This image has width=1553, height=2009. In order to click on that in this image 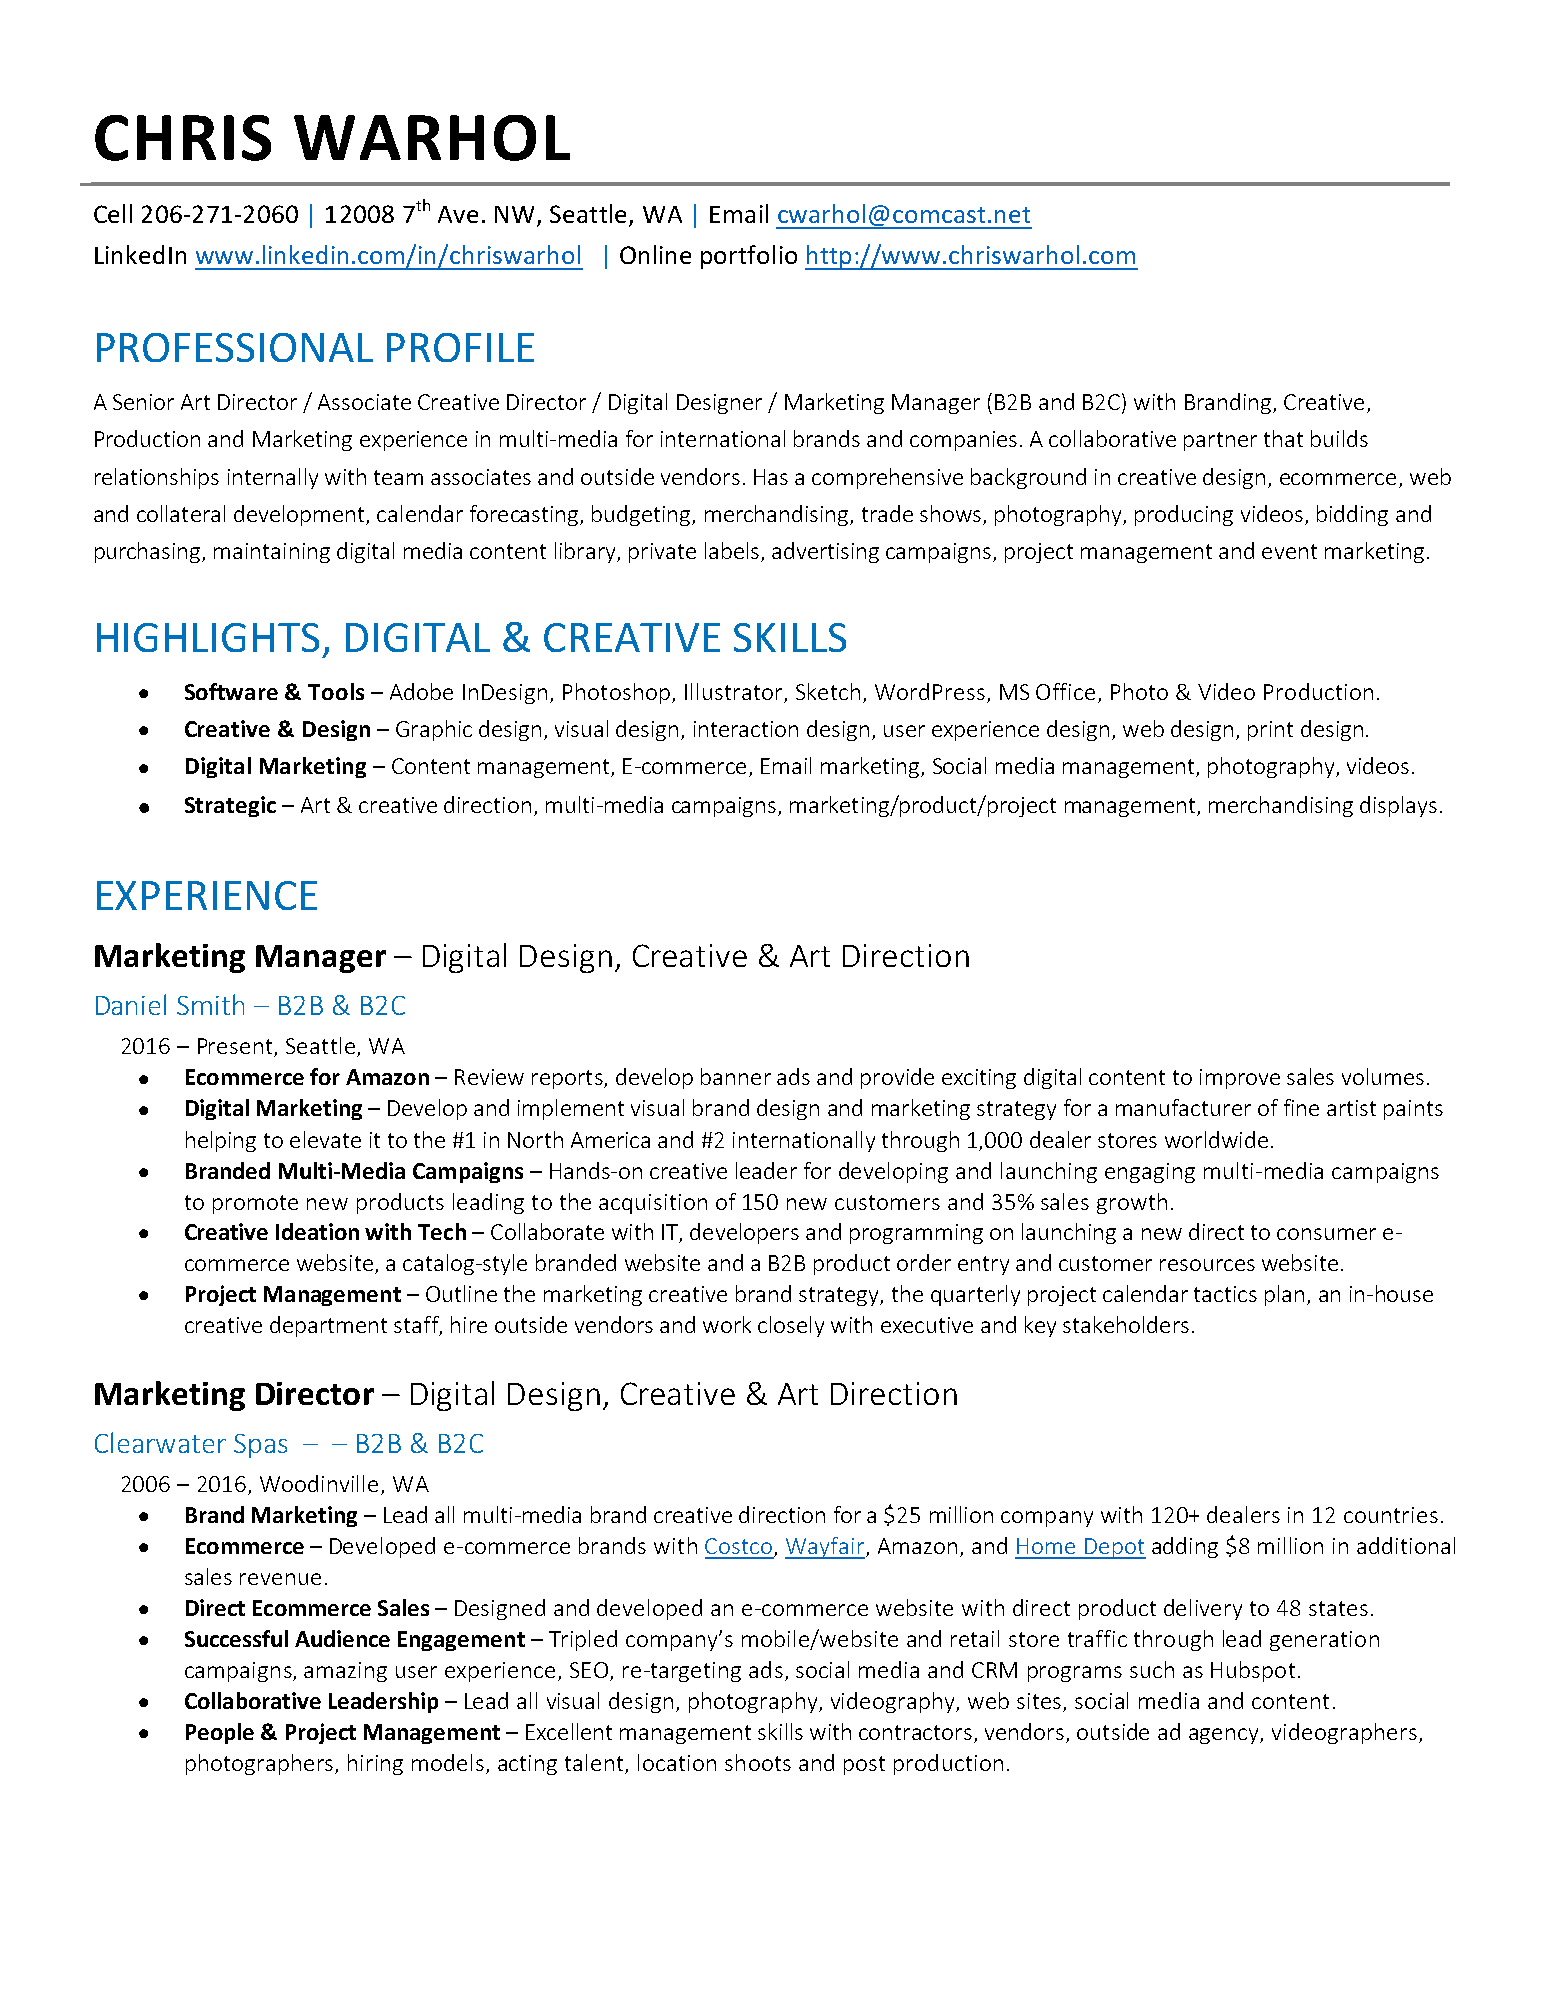, I will do `click(1283, 438)`.
